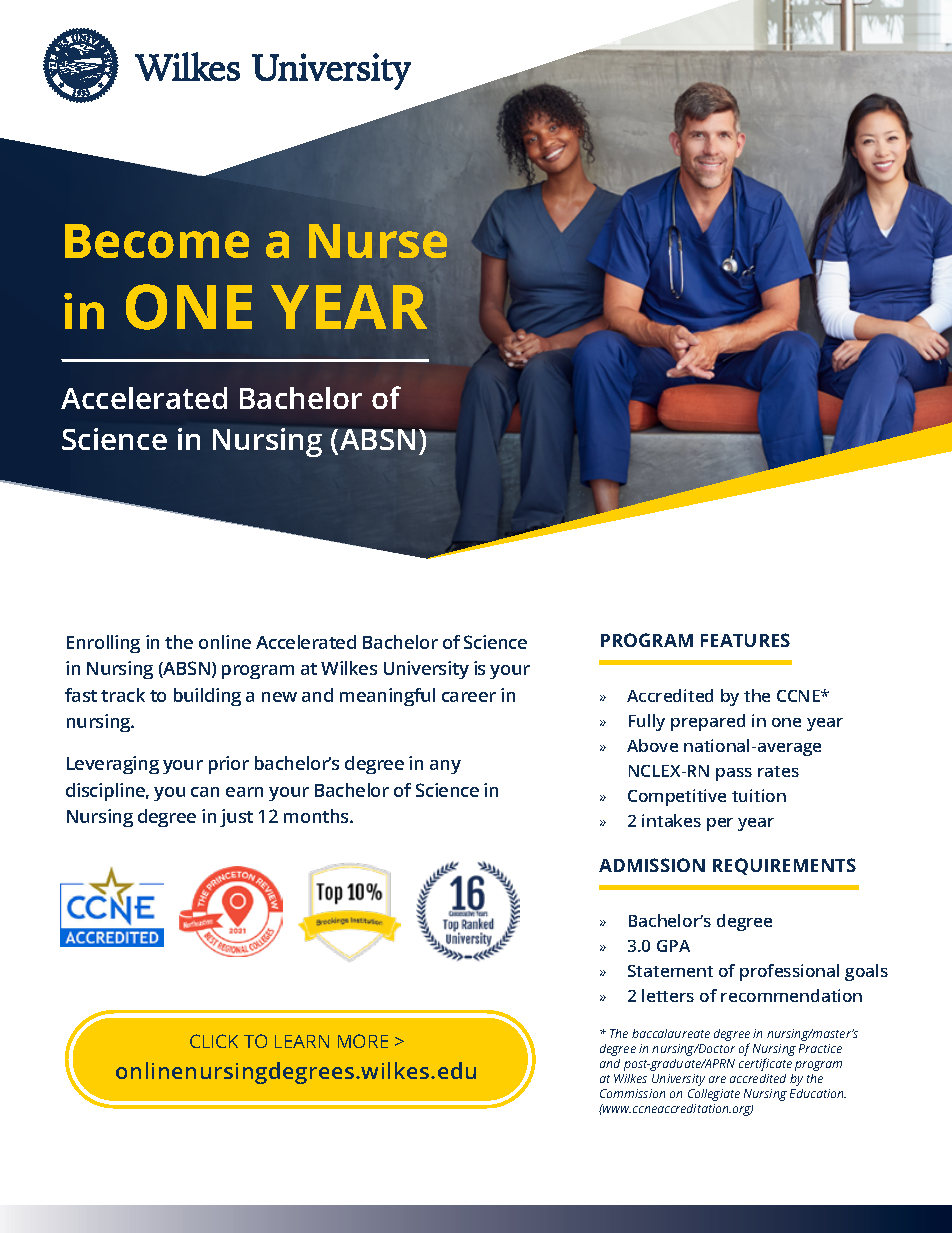 This screenshot has height=1233, width=952. I want to click on MORE, so click(363, 1041).
